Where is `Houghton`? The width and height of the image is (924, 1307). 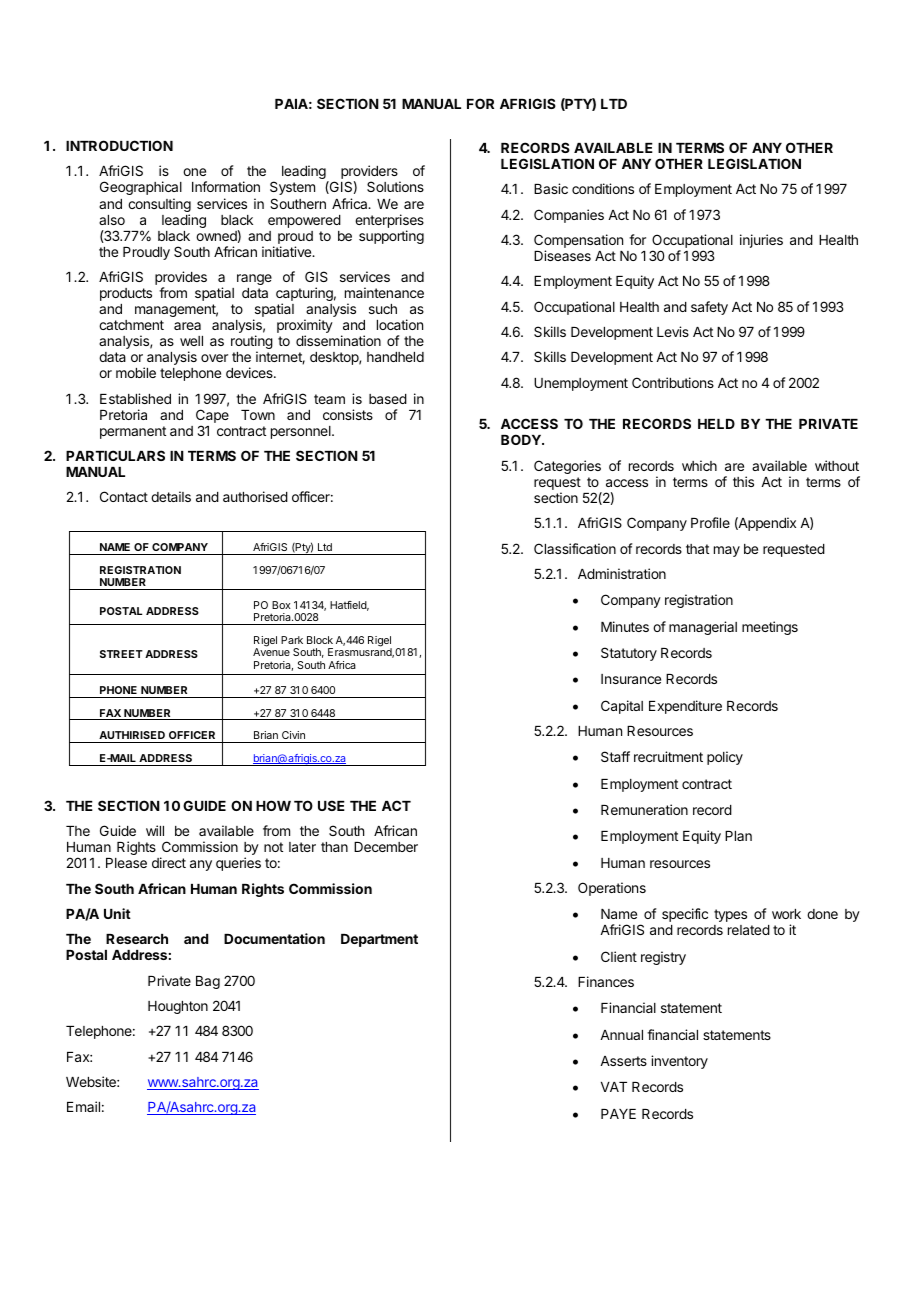 Houghton is located at coordinates (178, 1007).
